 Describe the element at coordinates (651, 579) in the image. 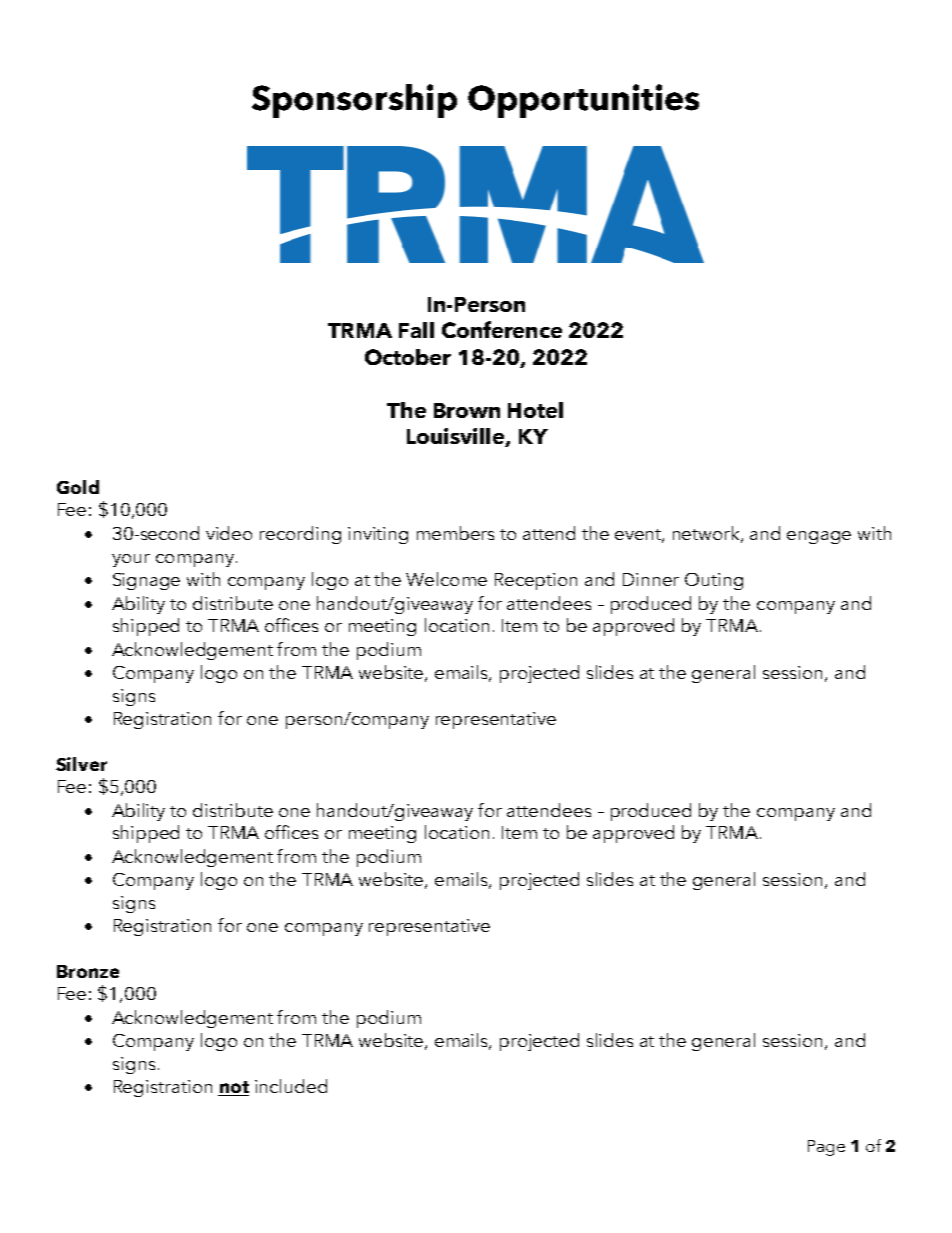

I see `Dinner` at that location.
